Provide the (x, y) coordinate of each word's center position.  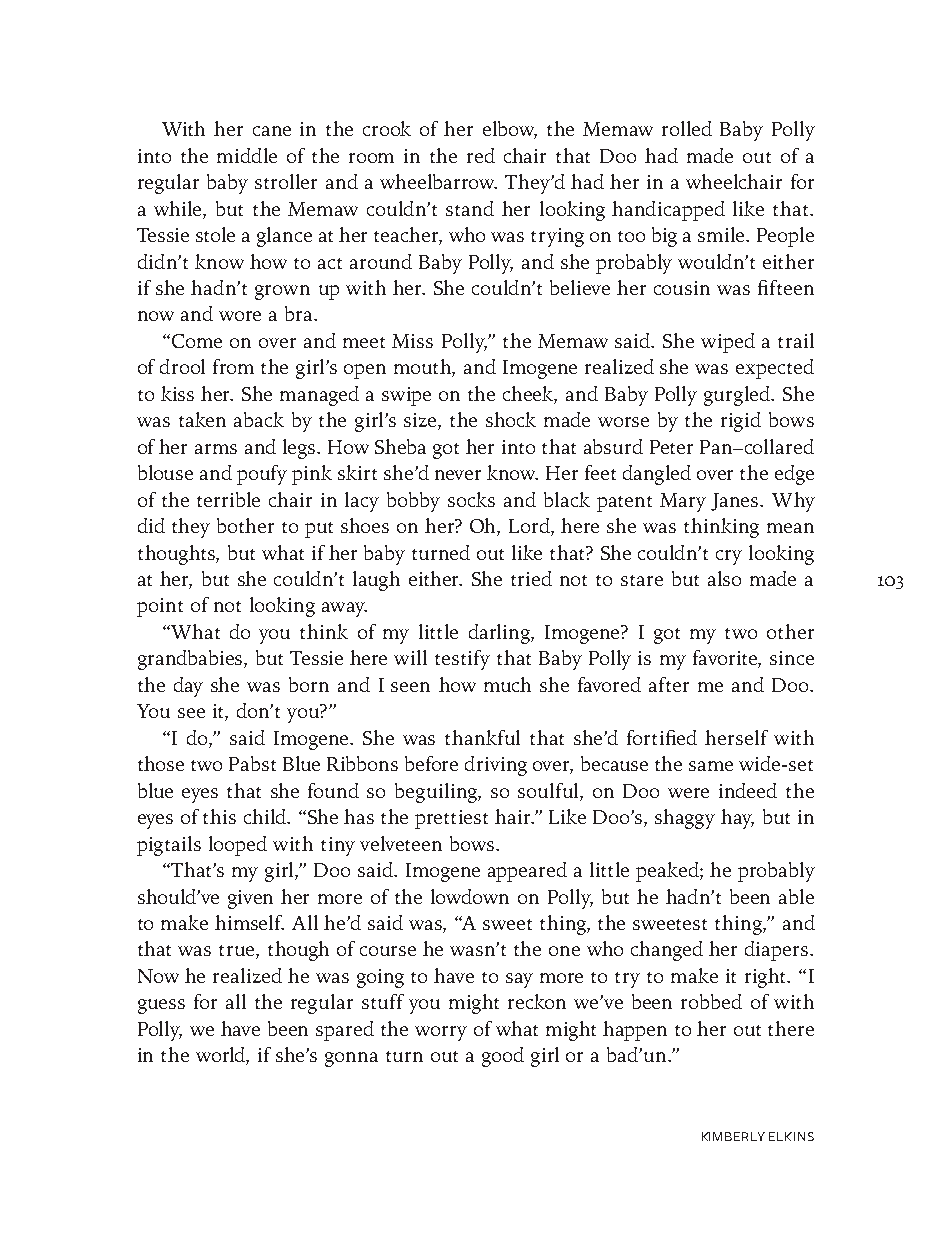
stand (470, 208)
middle (247, 155)
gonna (351, 1059)
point (160, 607)
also (724, 578)
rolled (687, 128)
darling (500, 634)
